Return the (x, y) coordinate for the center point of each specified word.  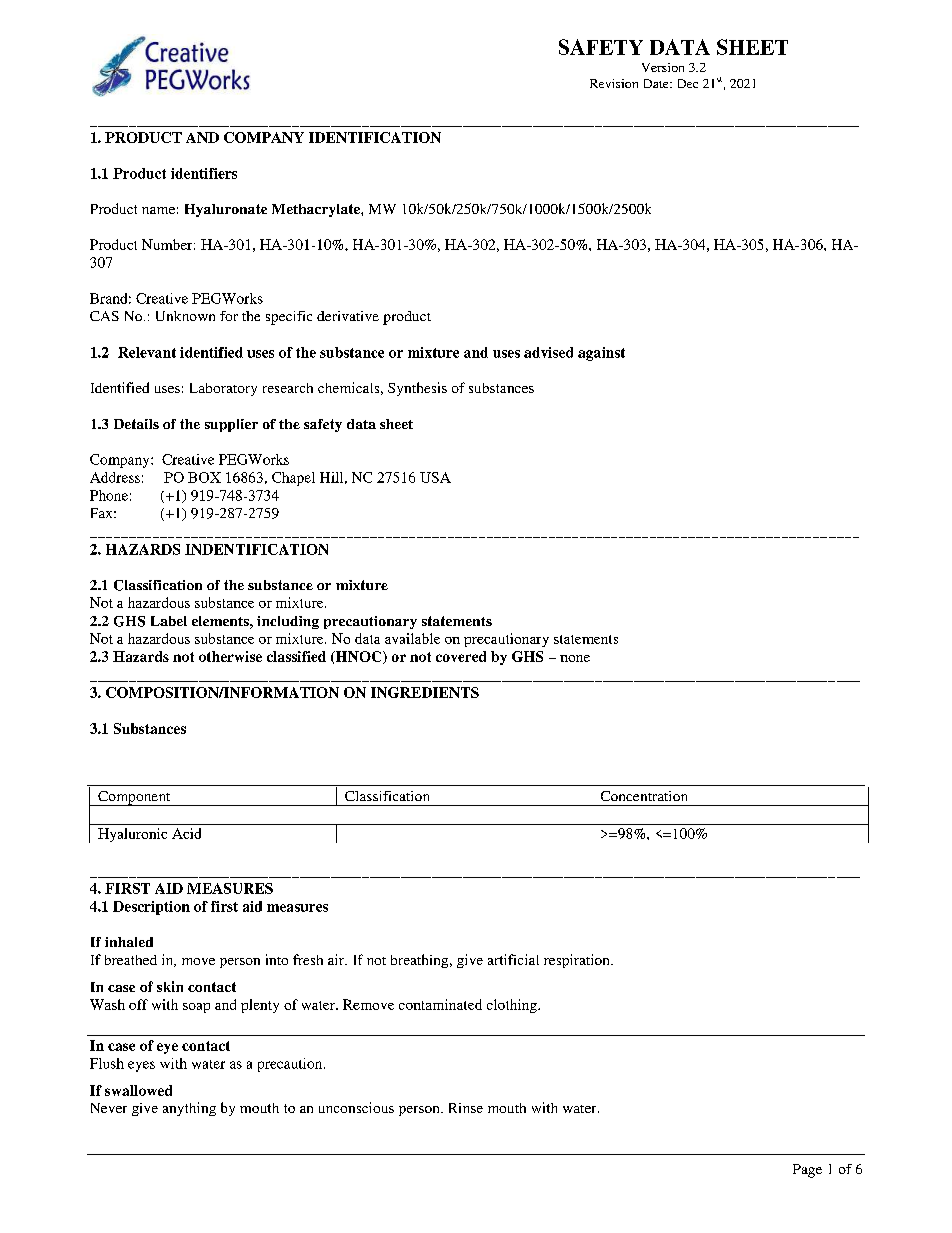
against (601, 354)
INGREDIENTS (425, 692)
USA (435, 477)
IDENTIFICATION (375, 137)
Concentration (644, 796)
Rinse (466, 1108)
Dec (688, 83)
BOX (204, 477)
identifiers (204, 173)
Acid (186, 833)
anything (189, 1109)
